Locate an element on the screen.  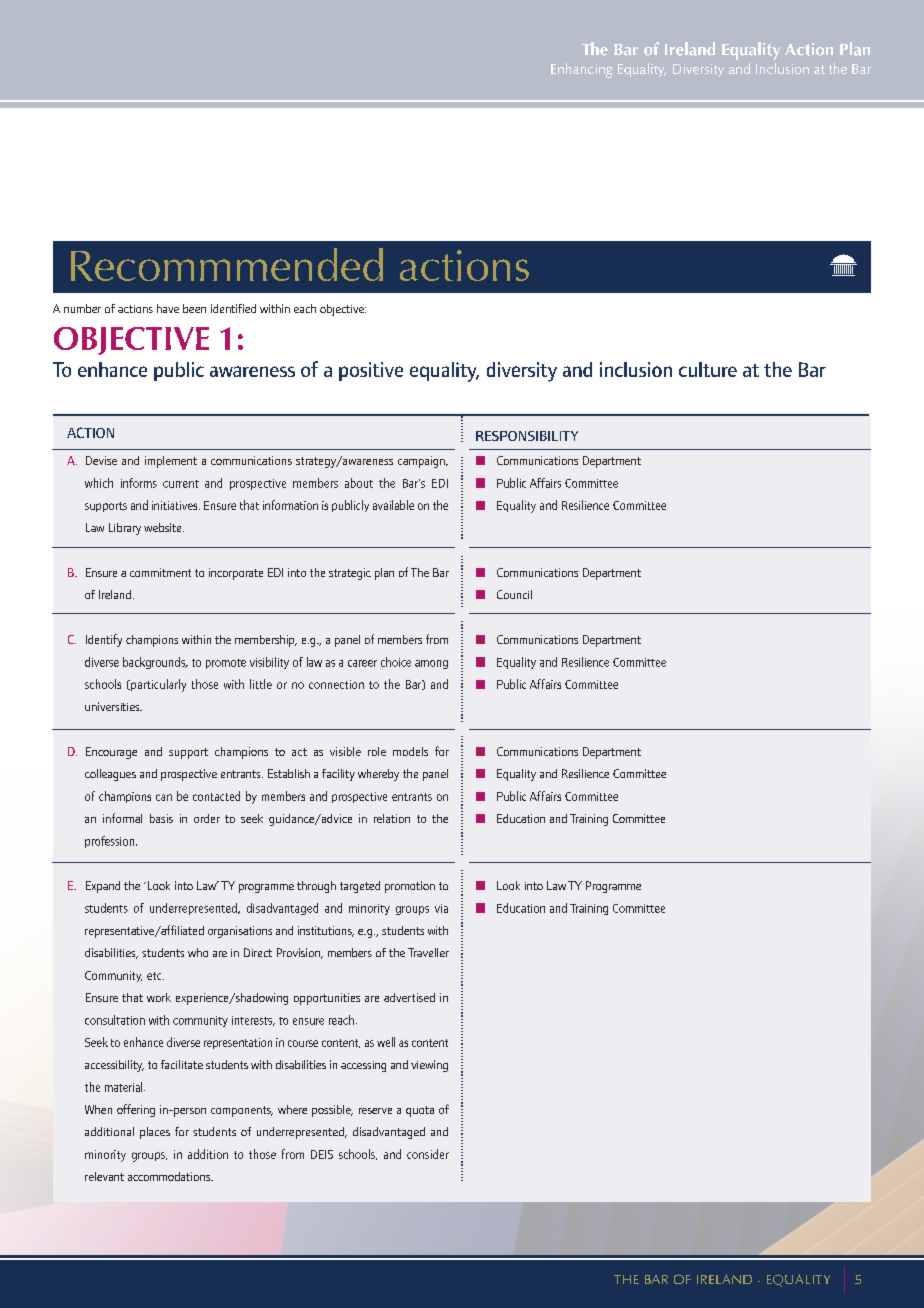
places is located at coordinates (155, 1133).
